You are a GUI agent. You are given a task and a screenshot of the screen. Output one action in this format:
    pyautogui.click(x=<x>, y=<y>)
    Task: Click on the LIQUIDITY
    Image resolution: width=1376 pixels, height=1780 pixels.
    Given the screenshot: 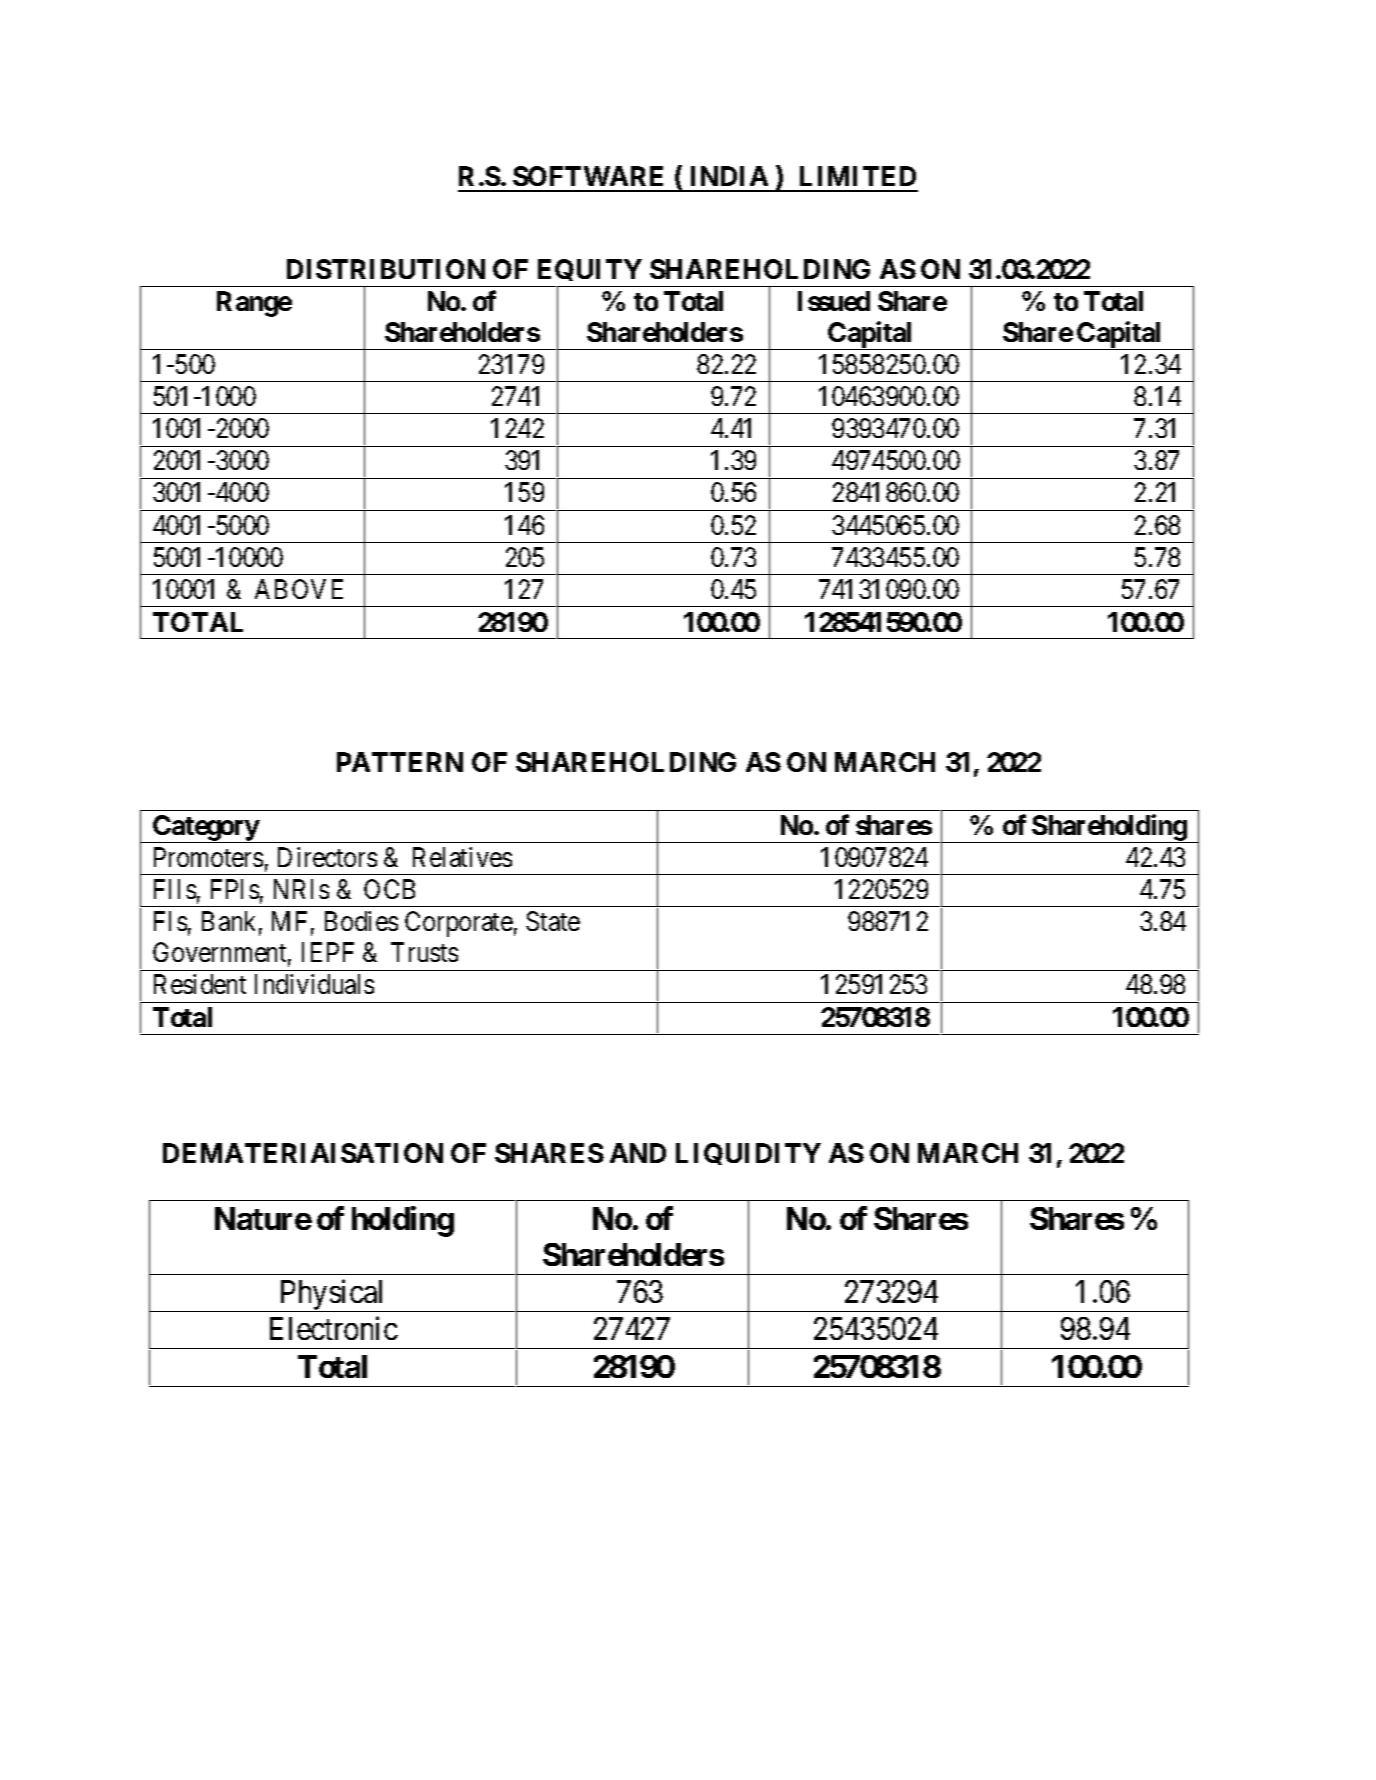 What is the action you would take?
    pyautogui.click(x=748, y=1154)
